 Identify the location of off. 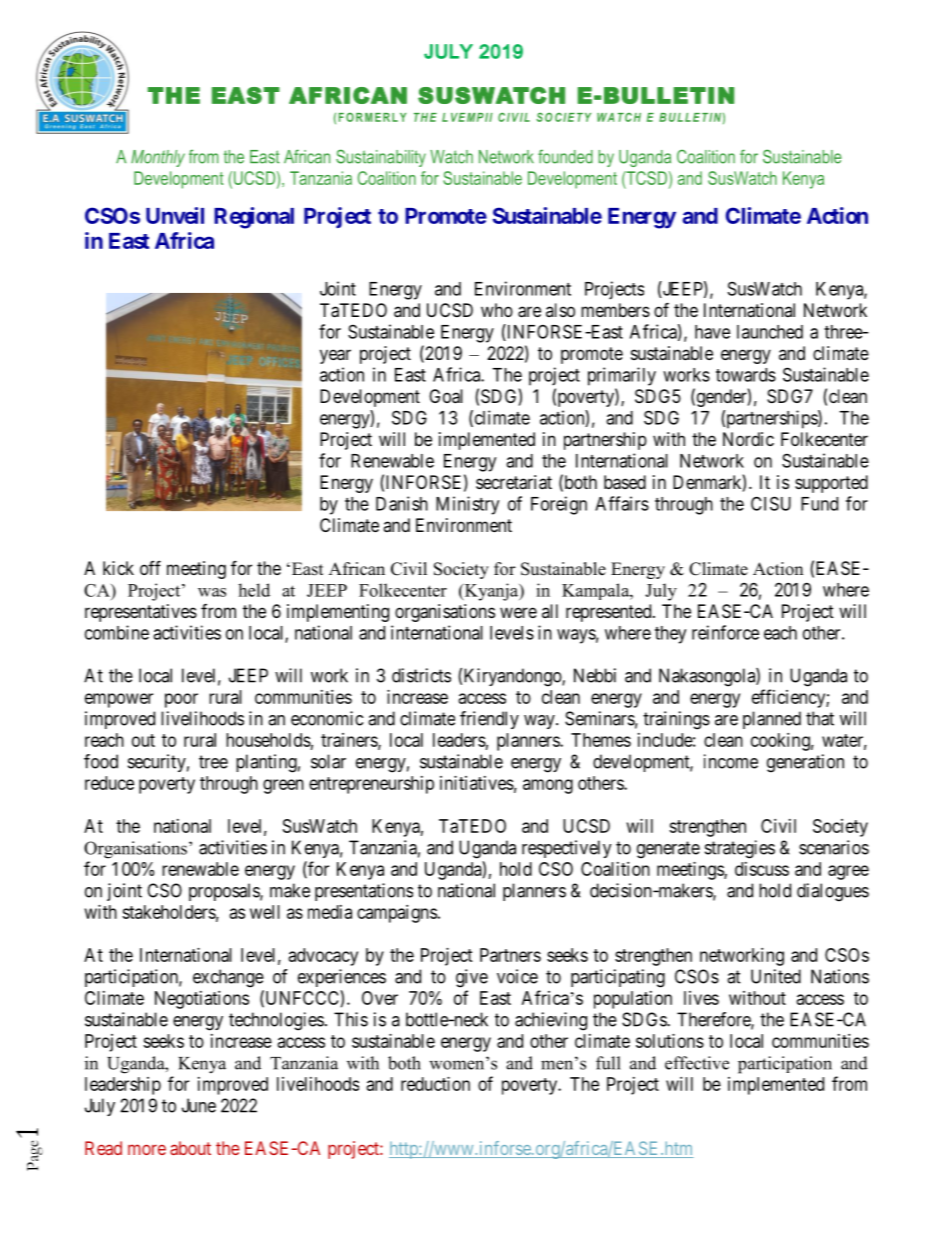
(150, 567).
